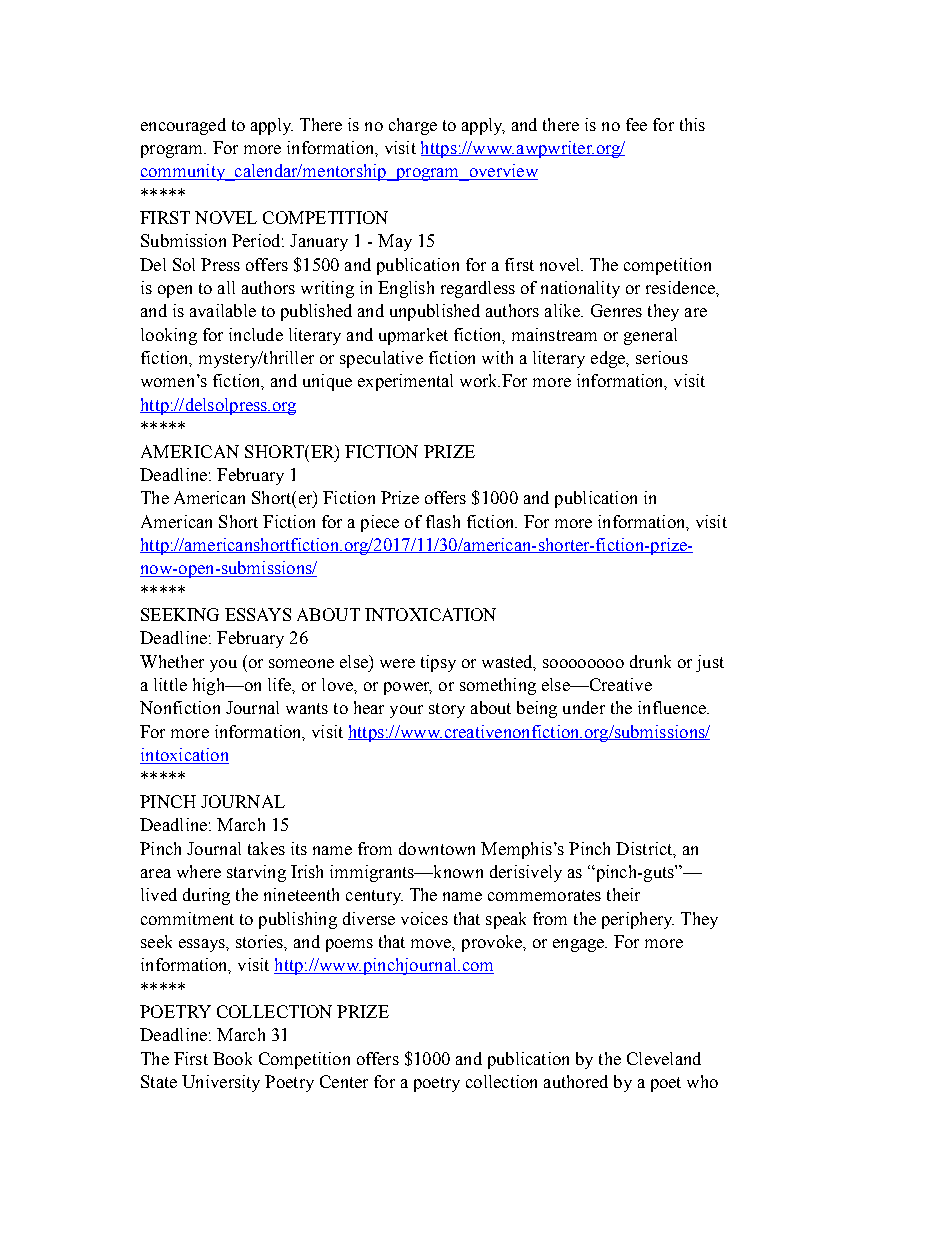 This page has width=952, height=1233. I want to click on charge, so click(413, 126).
